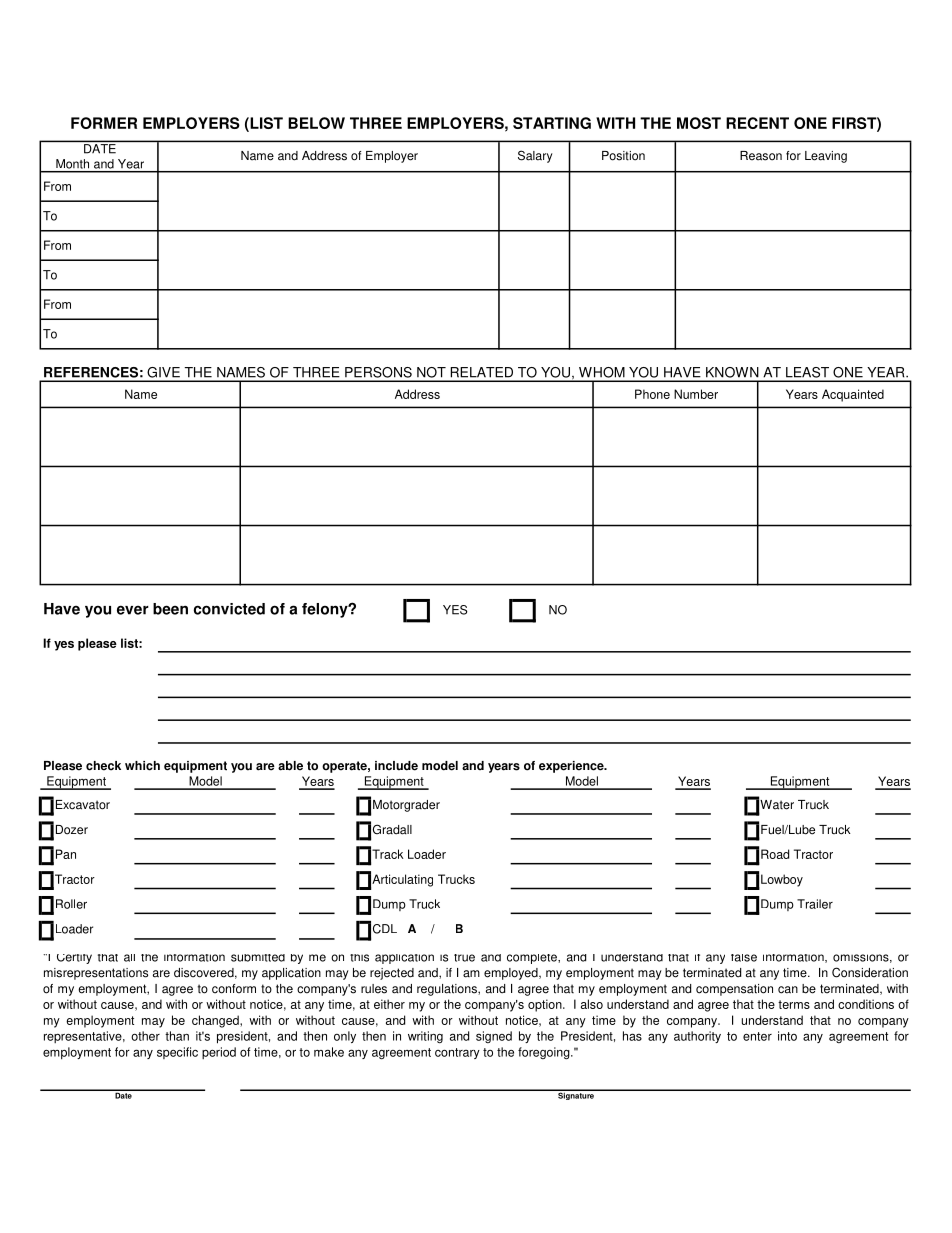 This screenshot has width=952, height=1233. I want to click on been, so click(170, 609).
